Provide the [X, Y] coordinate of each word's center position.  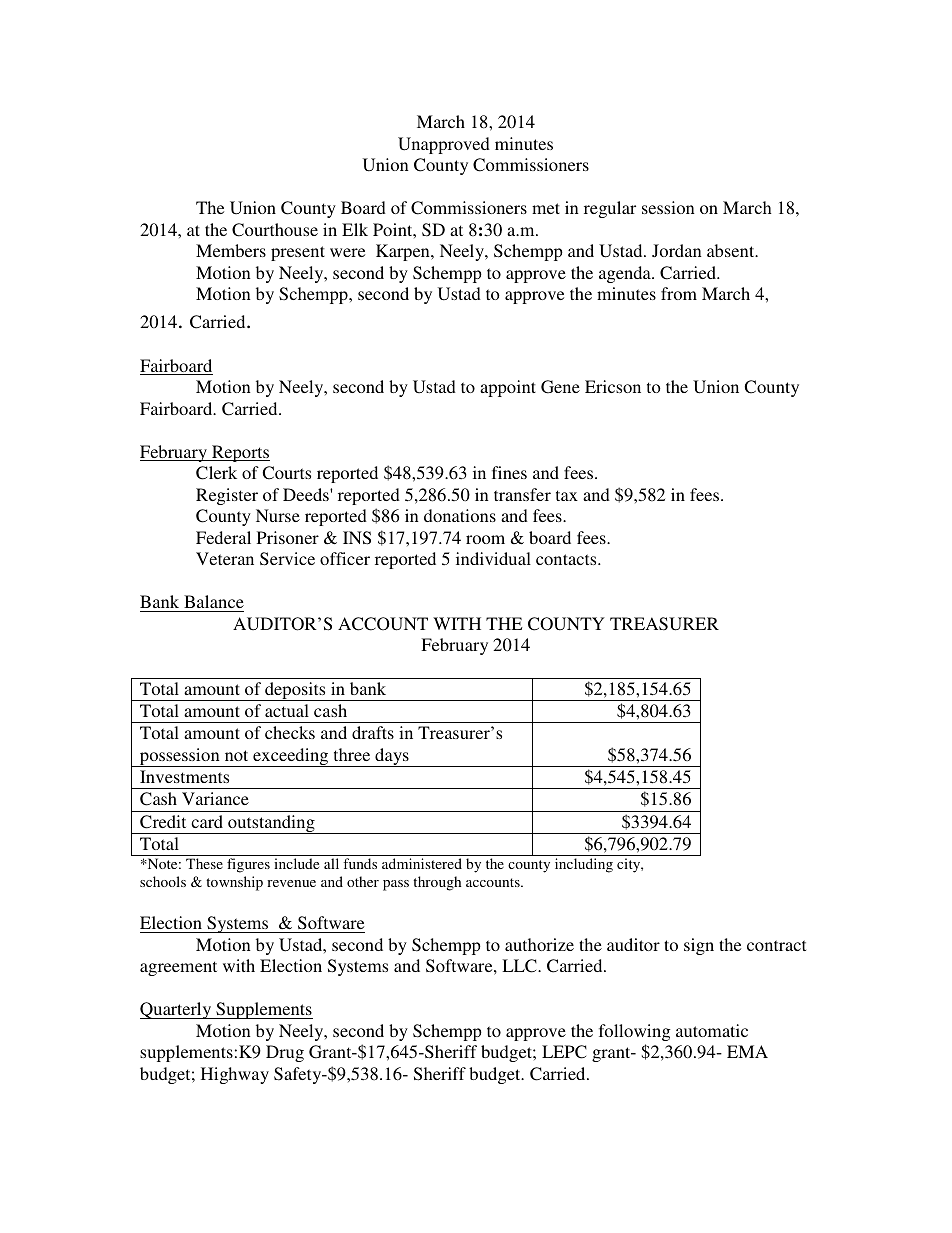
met [546, 208]
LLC [520, 966]
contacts [567, 559]
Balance [214, 601]
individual [493, 558]
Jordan [677, 250]
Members [231, 250]
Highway [235, 1075]
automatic [712, 1030]
